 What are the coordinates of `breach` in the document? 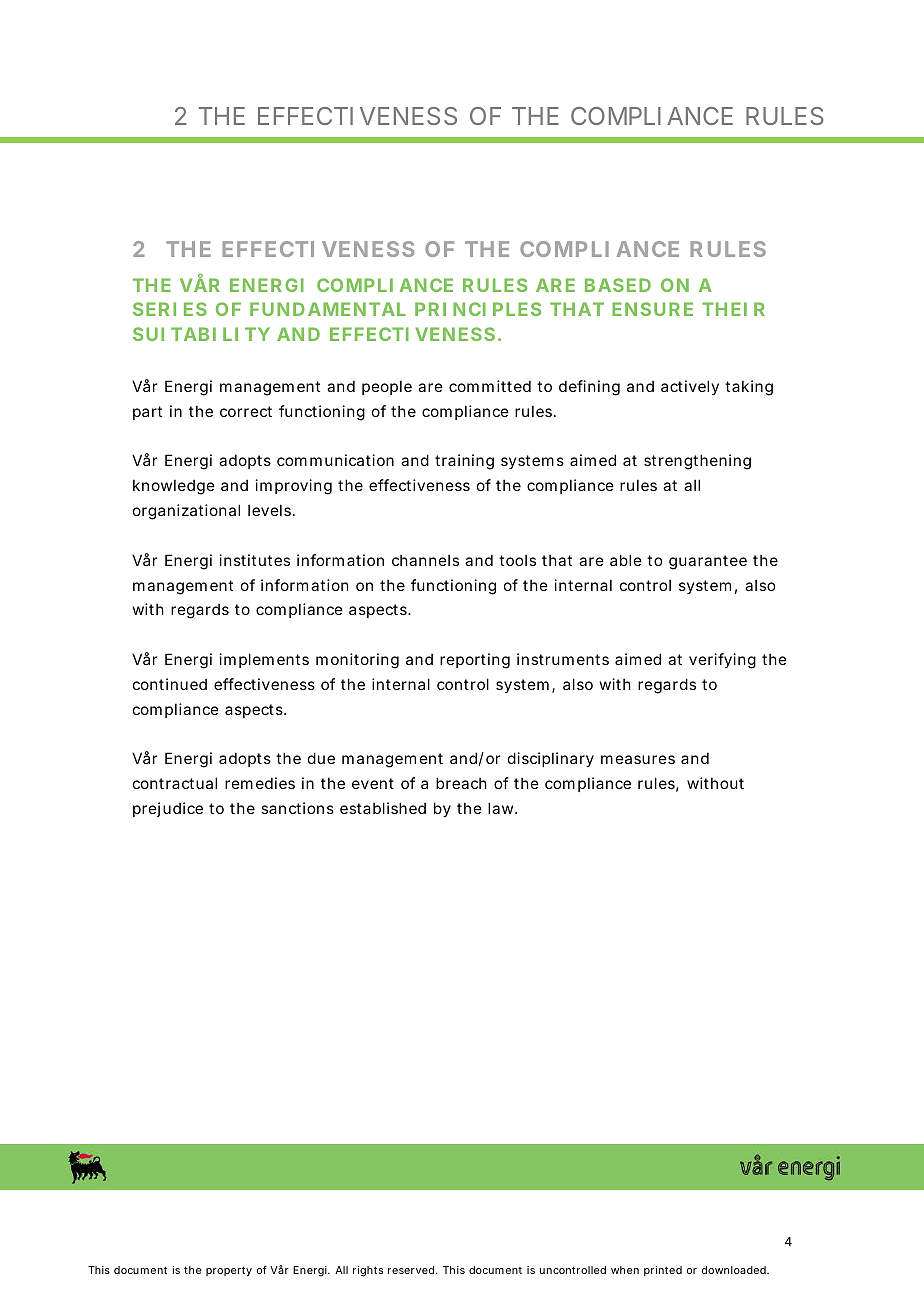 It's located at (461, 783).
